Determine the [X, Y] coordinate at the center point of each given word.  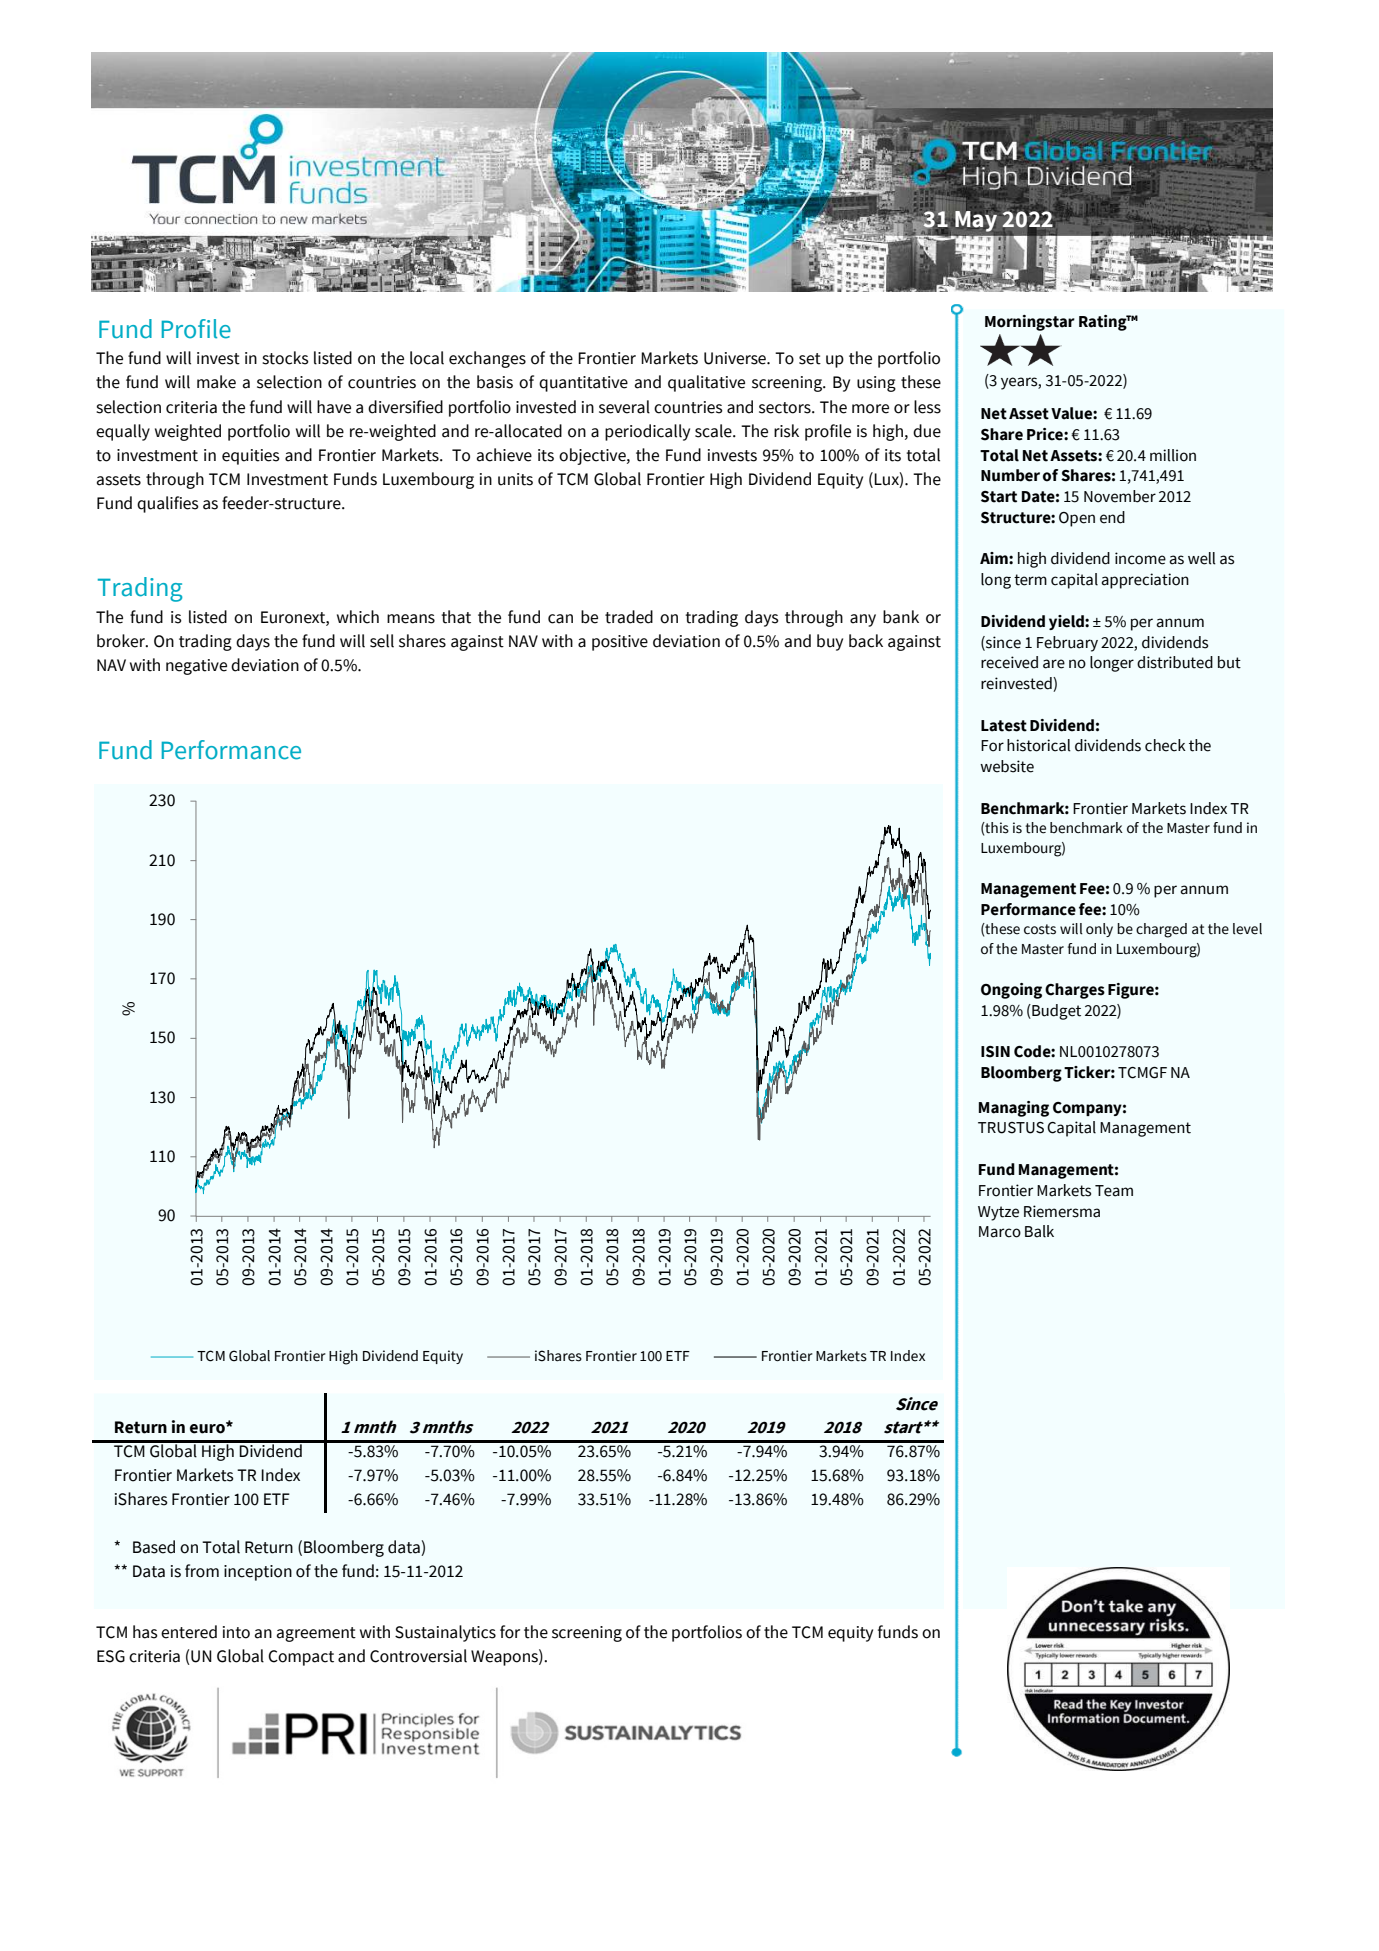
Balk [1039, 1231]
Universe [736, 358]
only [1099, 930]
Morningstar [1030, 323]
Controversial [418, 1656]
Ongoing [1011, 991]
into [236, 1632]
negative [196, 667]
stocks [285, 358]
